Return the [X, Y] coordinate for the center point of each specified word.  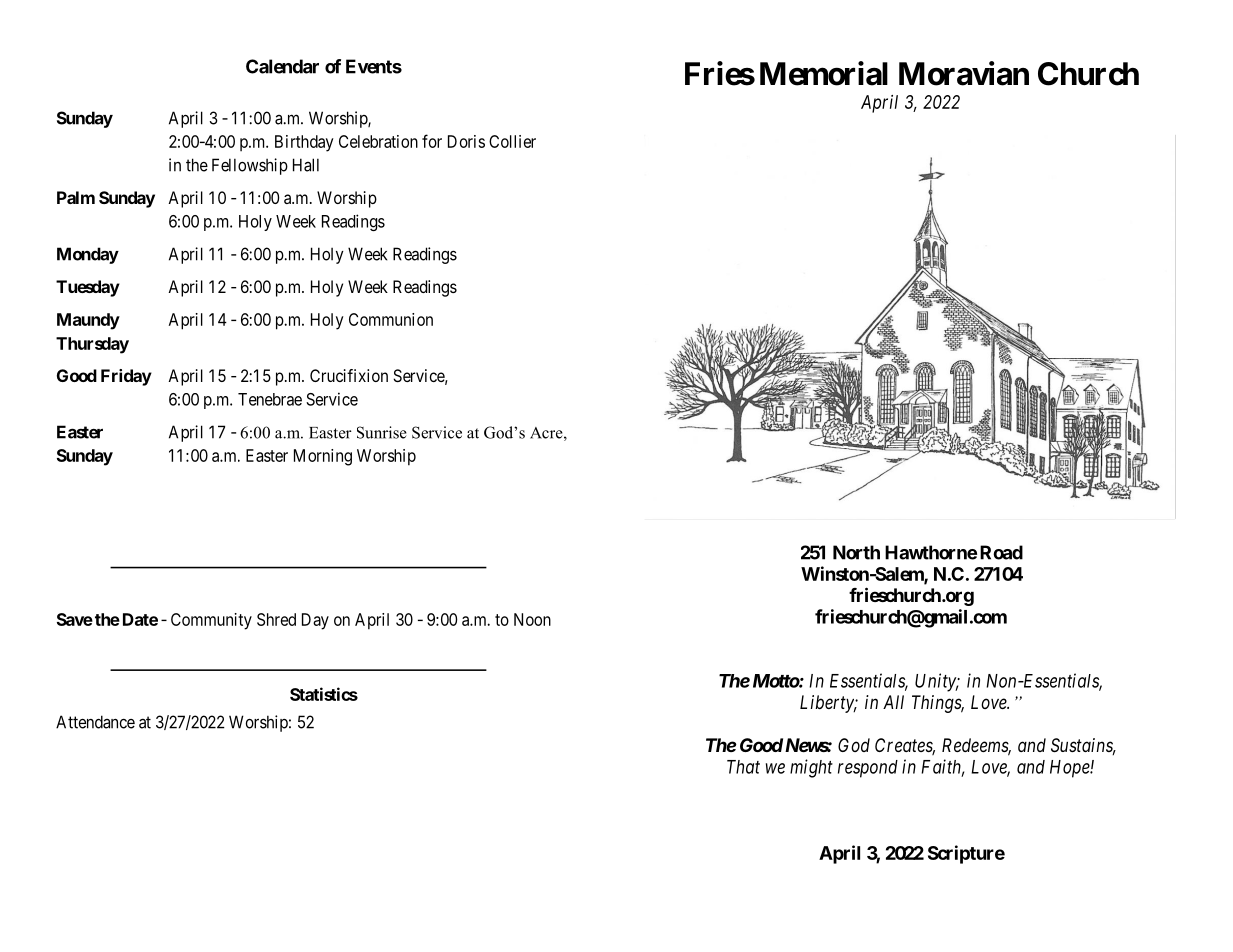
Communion [391, 319]
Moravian [964, 73]
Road [1001, 552]
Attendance [95, 722]
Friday [126, 377]
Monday [88, 255]
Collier [512, 141]
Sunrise [382, 432]
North [856, 552]
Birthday [304, 143]
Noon [532, 619]
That [743, 767]
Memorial [824, 73]
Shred [276, 619]
